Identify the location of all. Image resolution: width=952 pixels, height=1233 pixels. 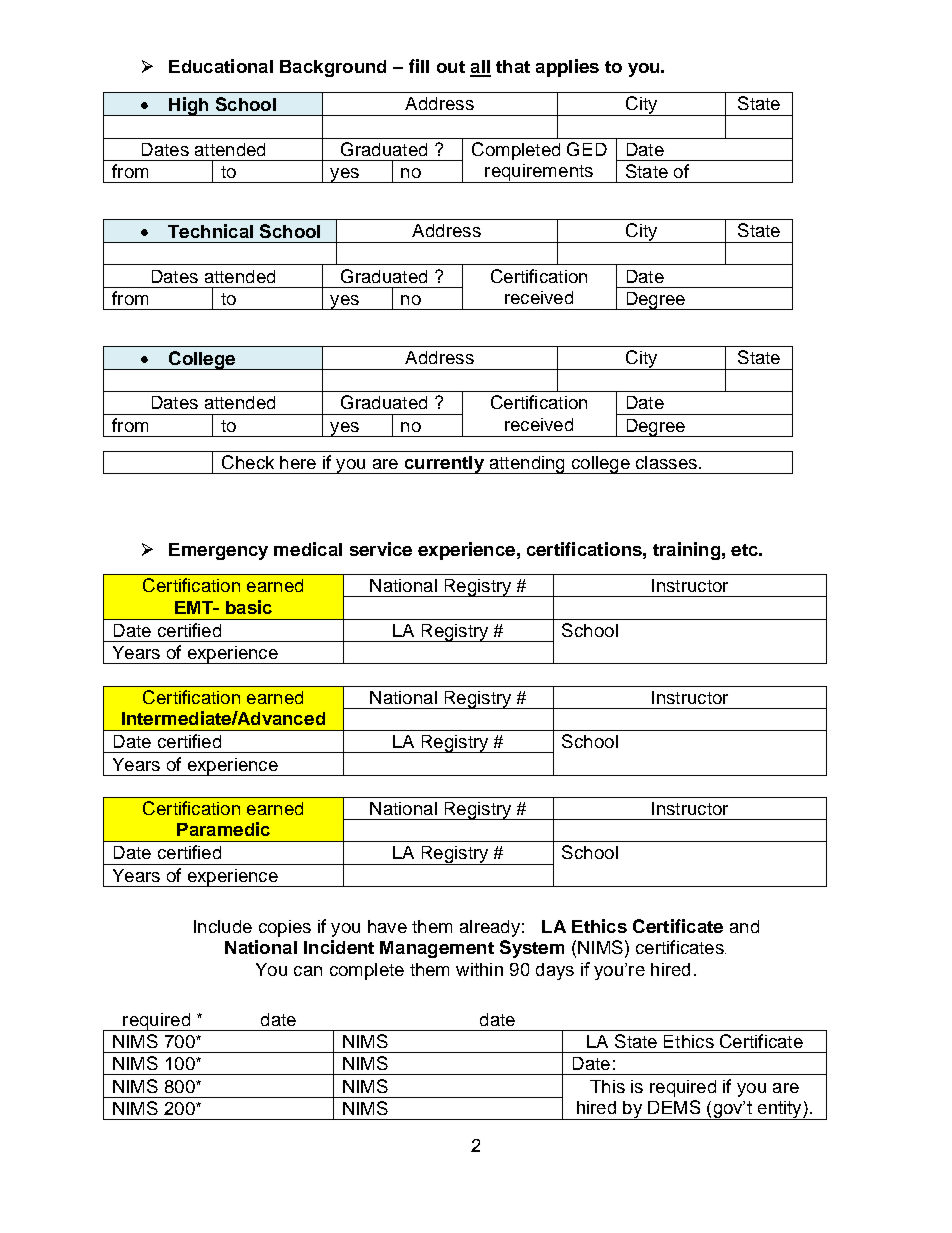
(480, 68).
